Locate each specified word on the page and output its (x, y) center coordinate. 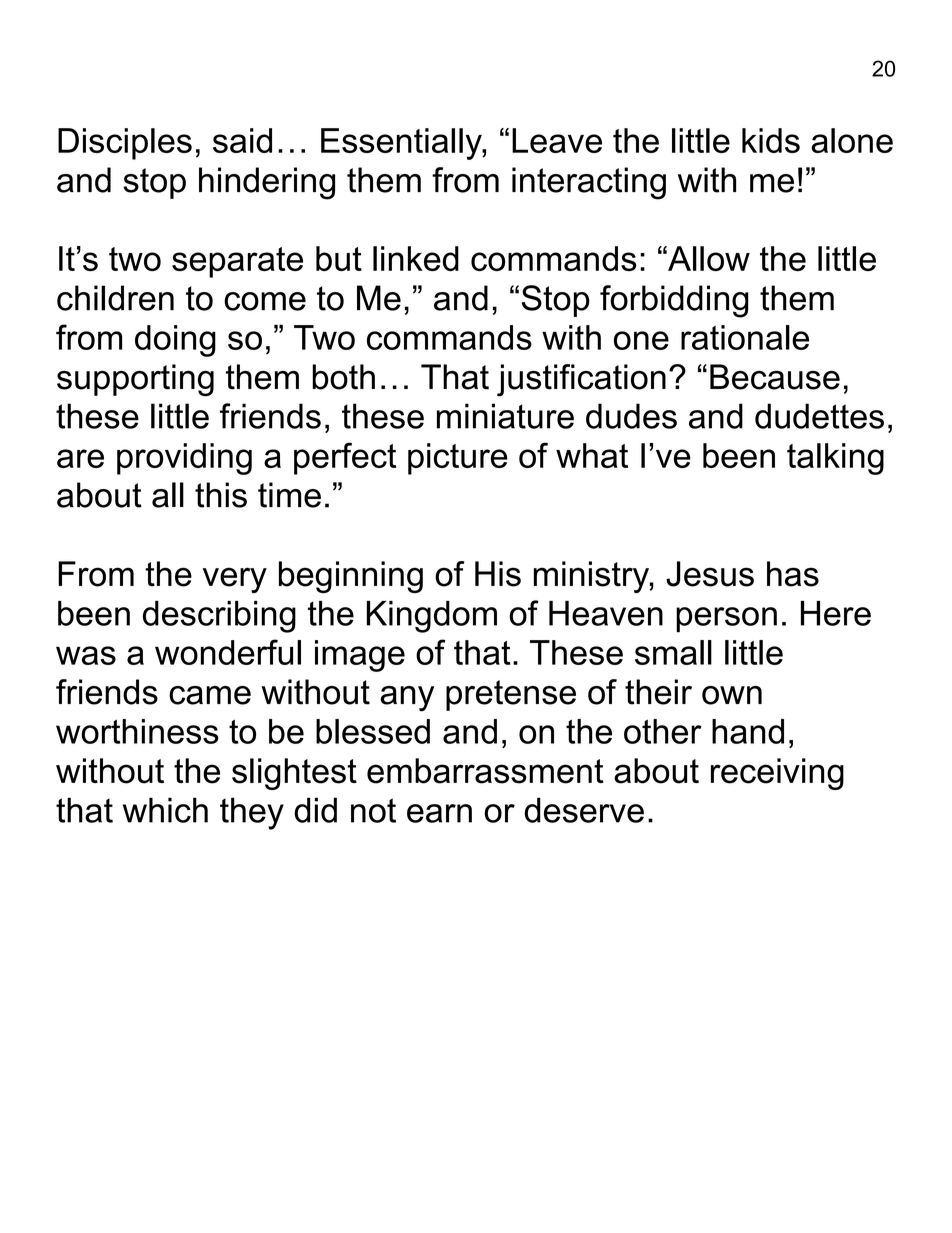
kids (771, 140)
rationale (745, 337)
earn (439, 813)
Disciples (125, 144)
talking (835, 459)
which (165, 810)
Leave (557, 140)
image (360, 656)
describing (219, 617)
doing (175, 341)
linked (416, 258)
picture (458, 459)
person (726, 619)
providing (184, 459)
